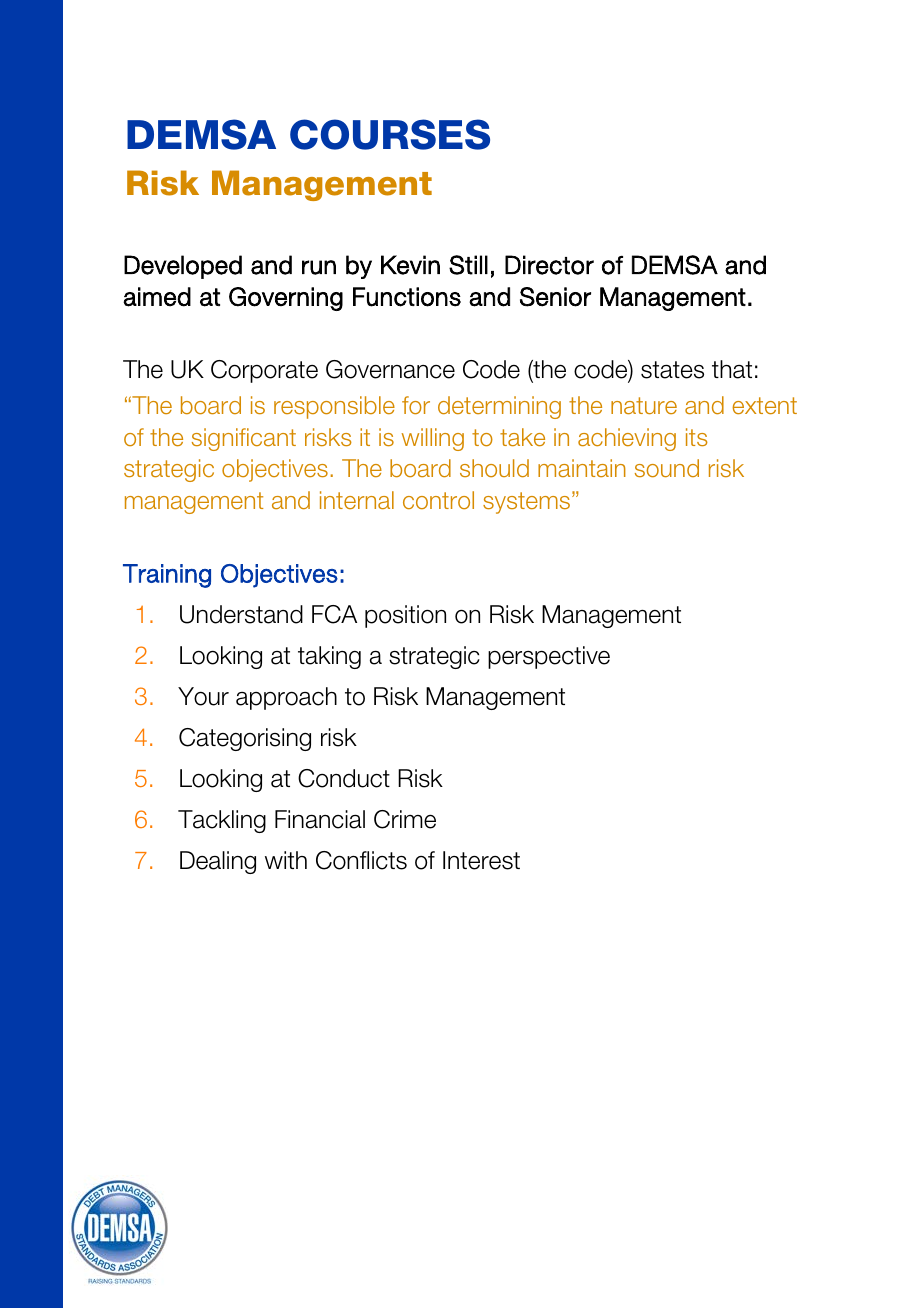 This page has height=1308, width=924. What do you see at coordinates (499, 407) in the page?
I see `determining` at bounding box center [499, 407].
